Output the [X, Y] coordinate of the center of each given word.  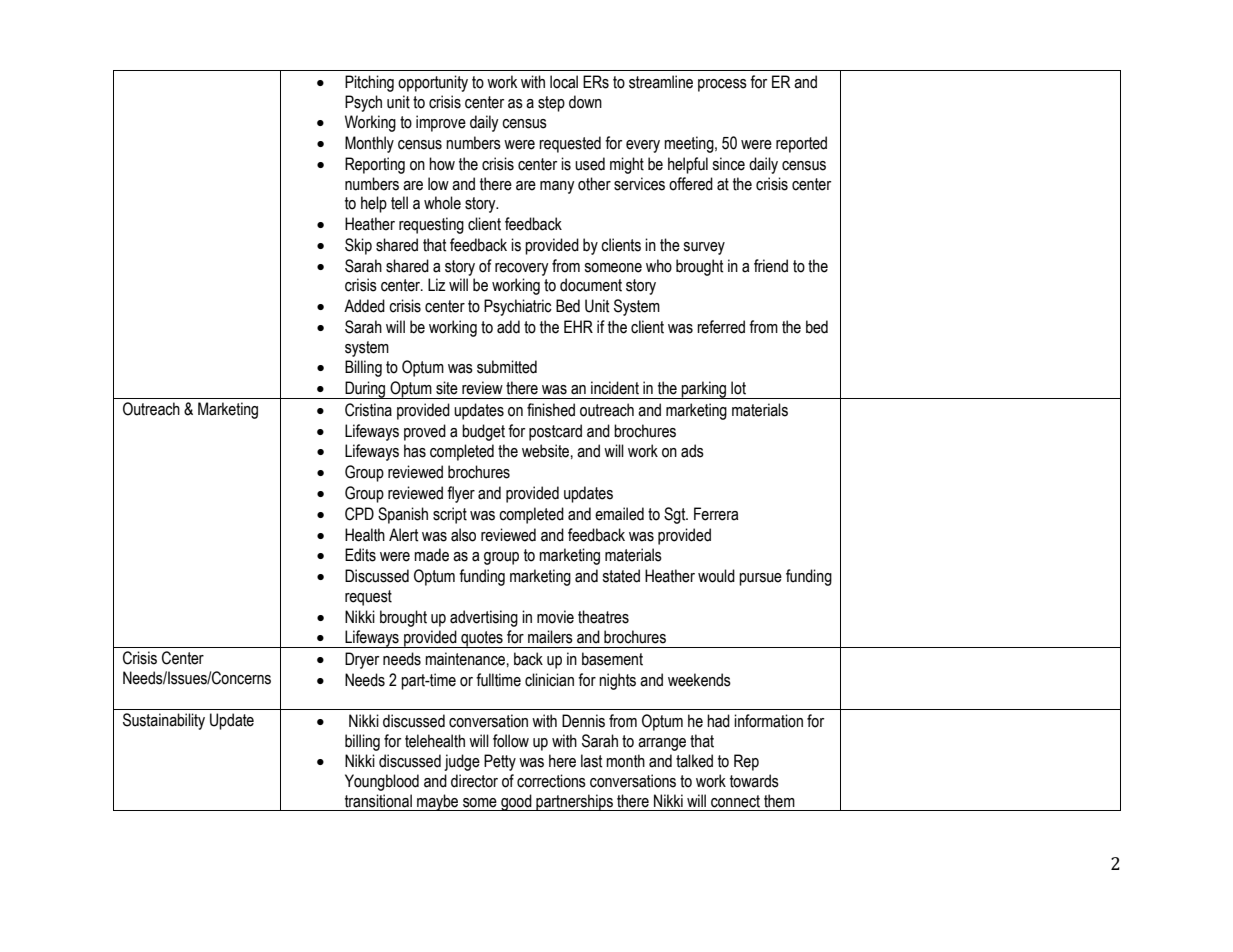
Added [364, 306]
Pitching [369, 83]
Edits [360, 555]
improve [441, 123]
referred [721, 327]
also [463, 535]
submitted [507, 367]
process [722, 85]
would [716, 576]
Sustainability [164, 721]
